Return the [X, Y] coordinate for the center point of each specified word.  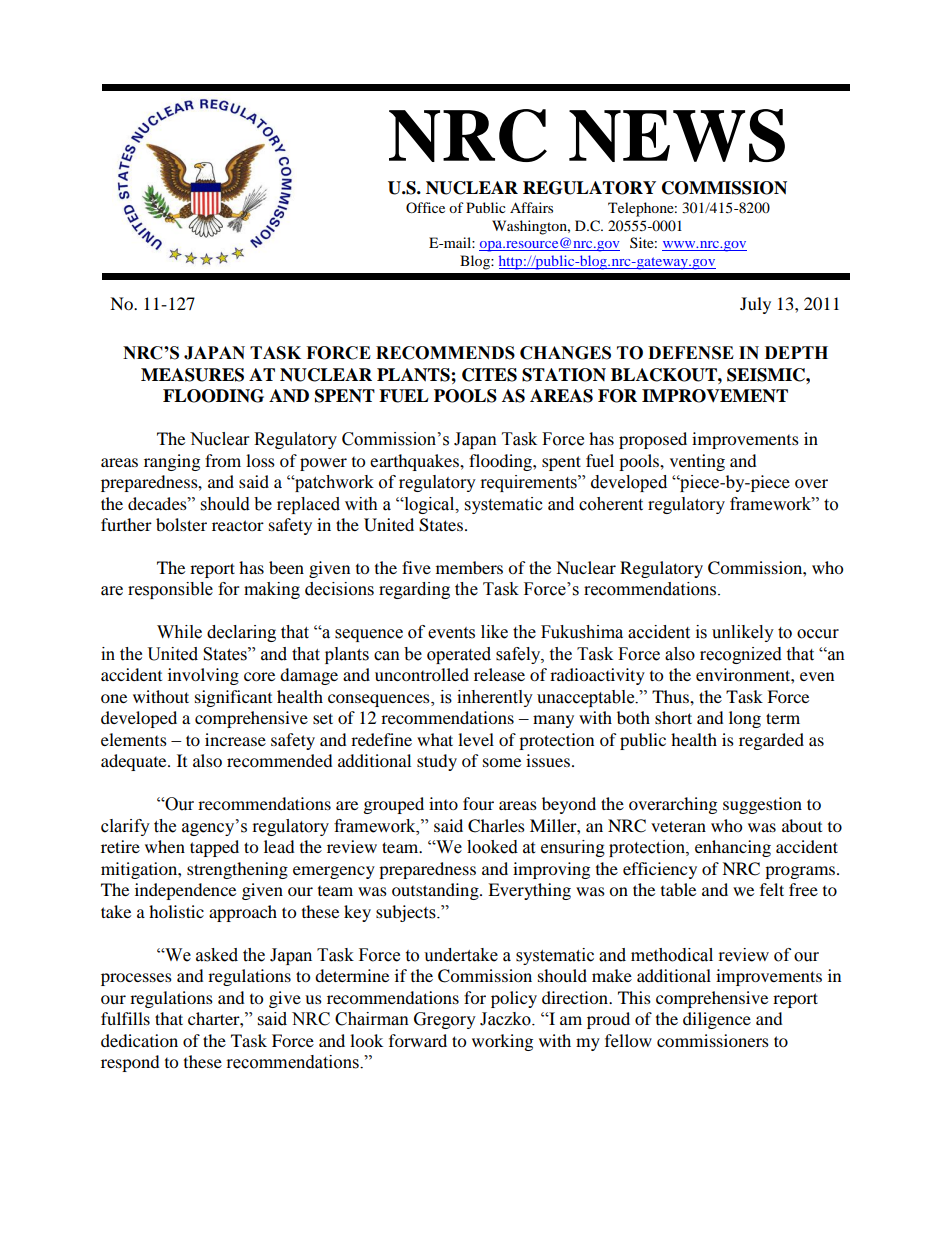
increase [235, 739]
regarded [771, 741]
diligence [717, 1020]
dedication [139, 1040]
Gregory [445, 1020]
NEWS [677, 135]
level [476, 739]
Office [425, 207]
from [223, 460]
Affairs [531, 207]
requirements [530, 483]
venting [697, 462]
